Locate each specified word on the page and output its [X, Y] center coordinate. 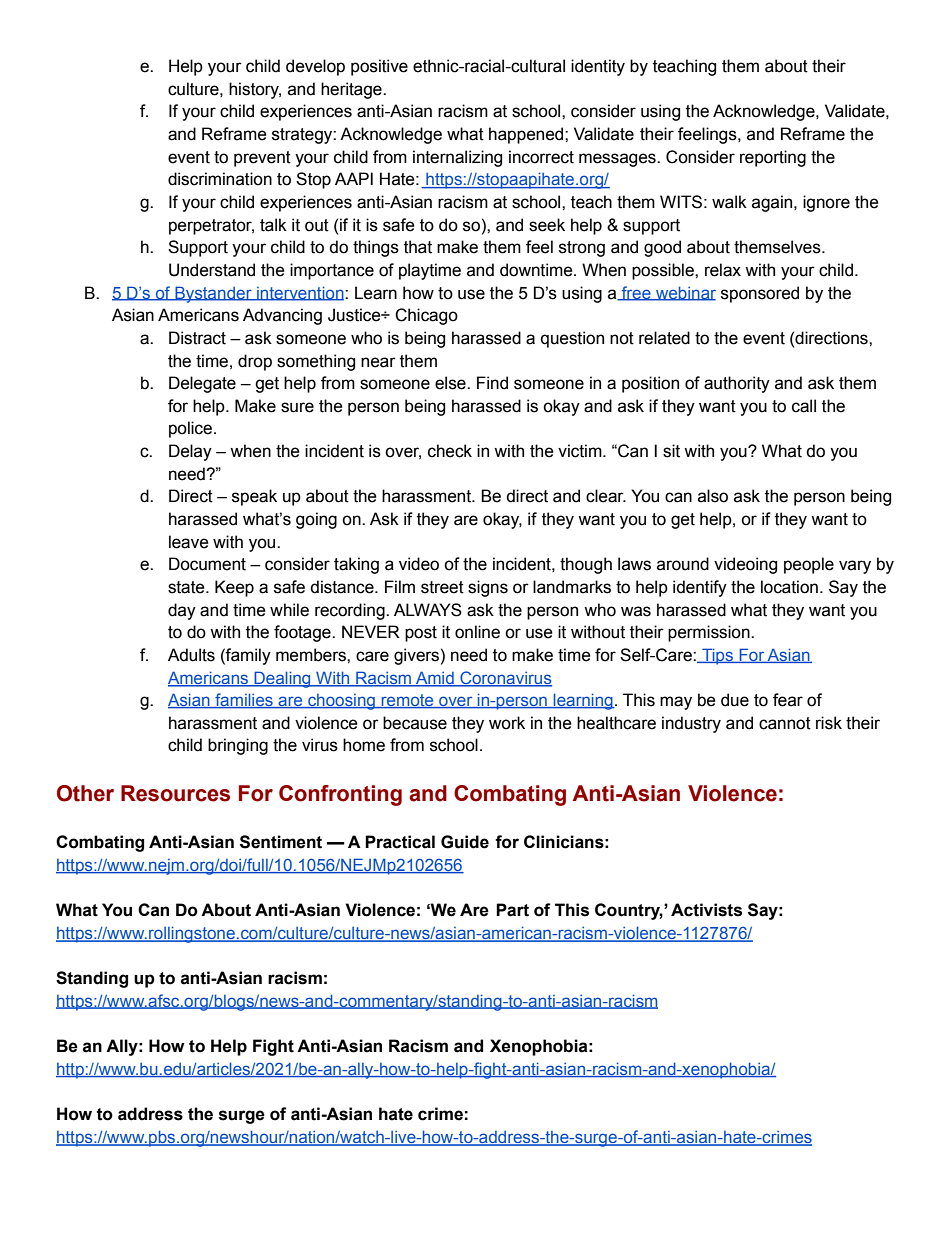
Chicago [426, 316]
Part [512, 910]
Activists [706, 910]
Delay [190, 452]
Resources [175, 793]
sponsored [760, 294]
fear [788, 700]
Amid [435, 678]
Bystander [213, 294]
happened [527, 135]
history [255, 90]
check [450, 451]
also [713, 496]
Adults [191, 655]
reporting [773, 158]
